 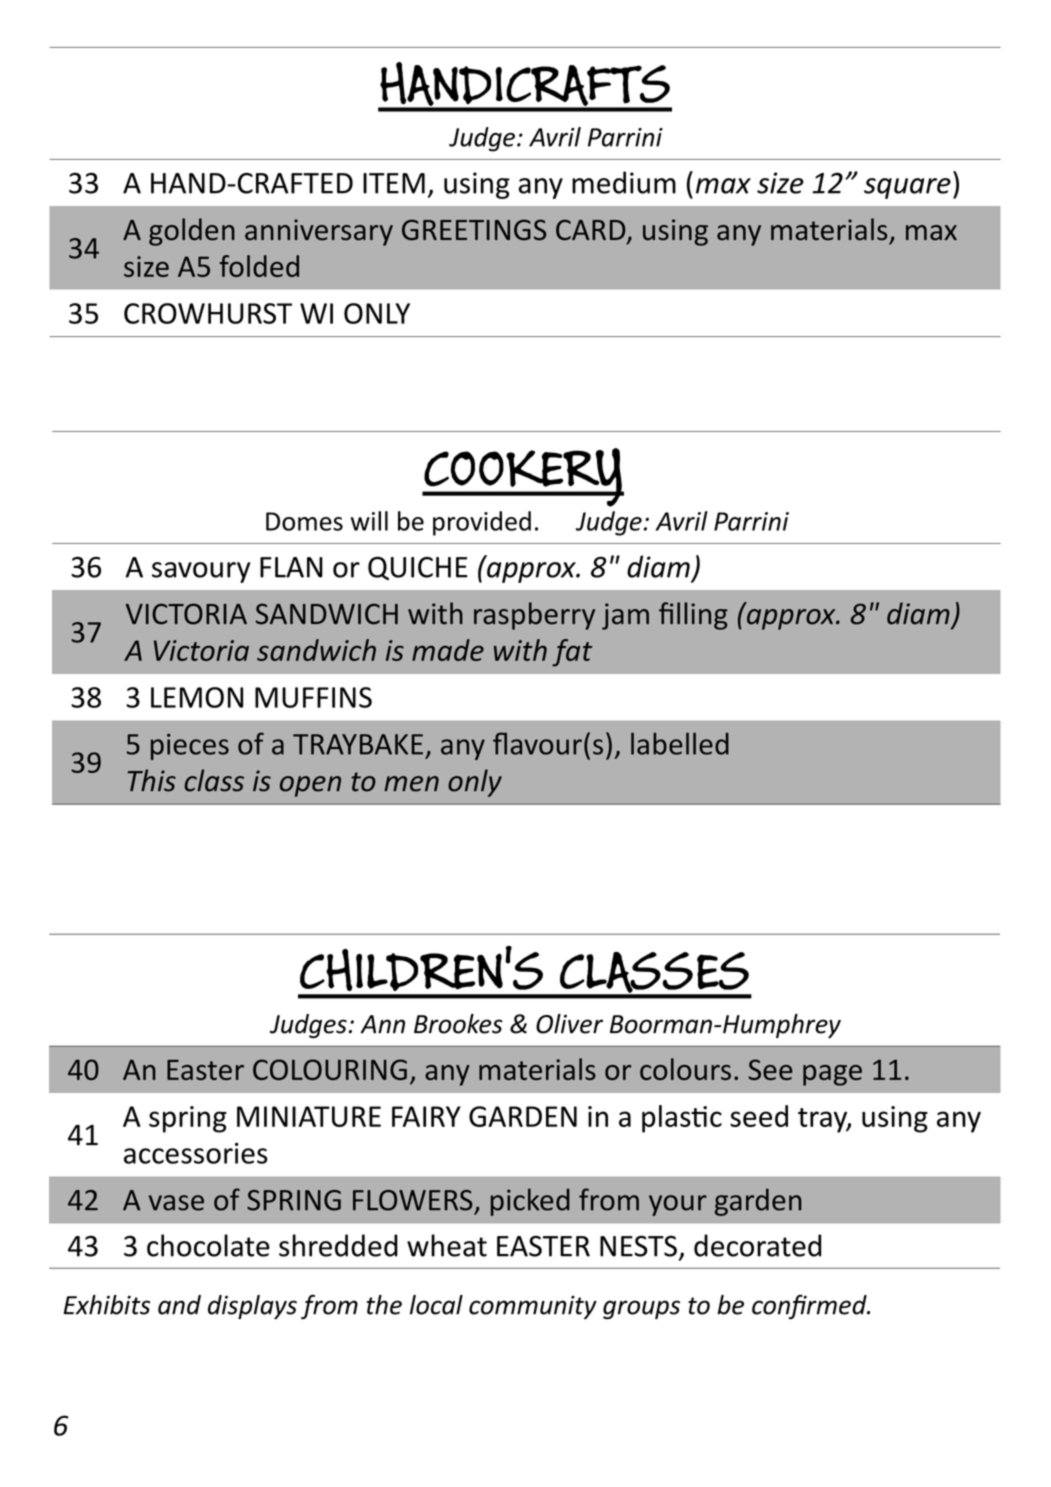 What do you see at coordinates (192, 232) in the screenshot?
I see `golden` at bounding box center [192, 232].
